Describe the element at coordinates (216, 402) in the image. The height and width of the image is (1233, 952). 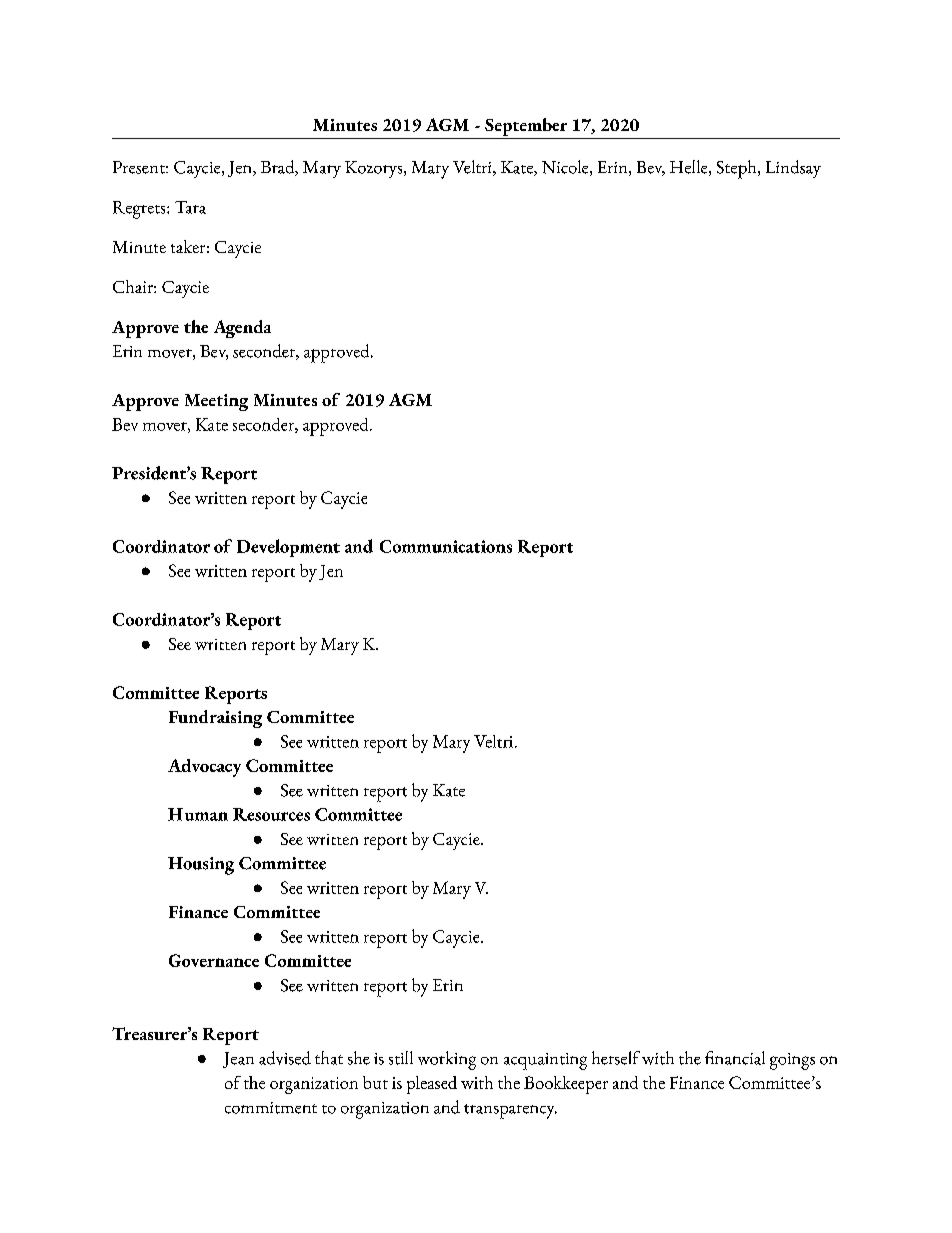
I see `Meeting` at that location.
